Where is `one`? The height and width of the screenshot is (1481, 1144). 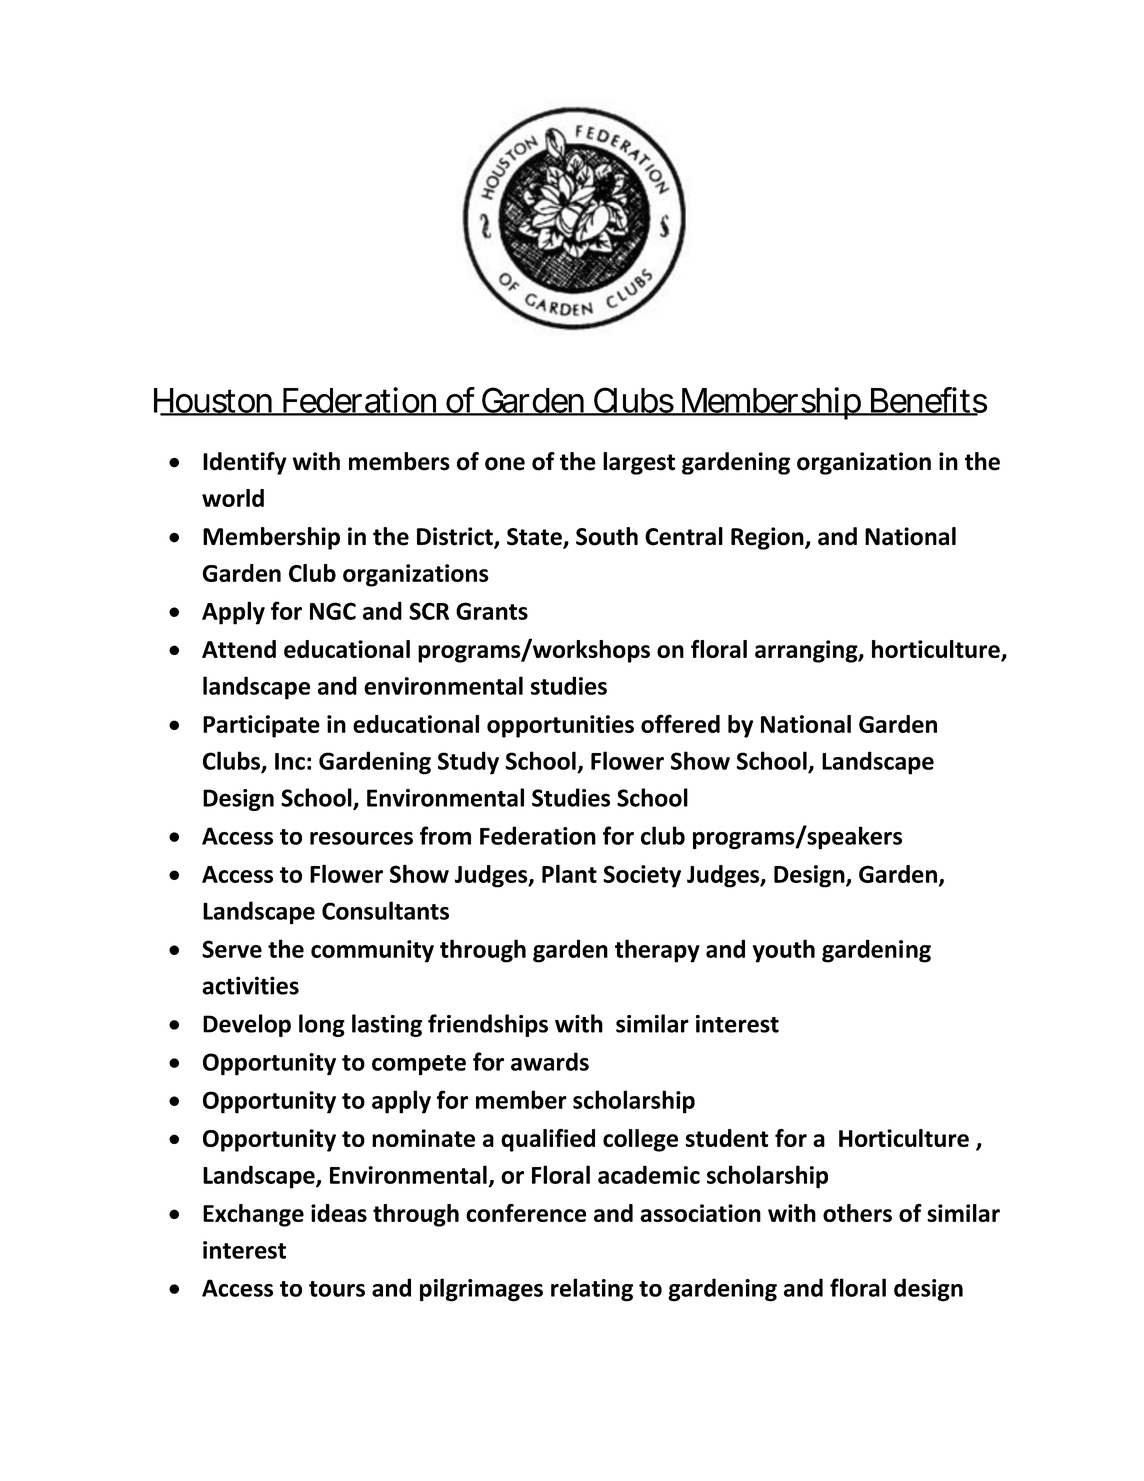
one is located at coordinates (505, 464).
